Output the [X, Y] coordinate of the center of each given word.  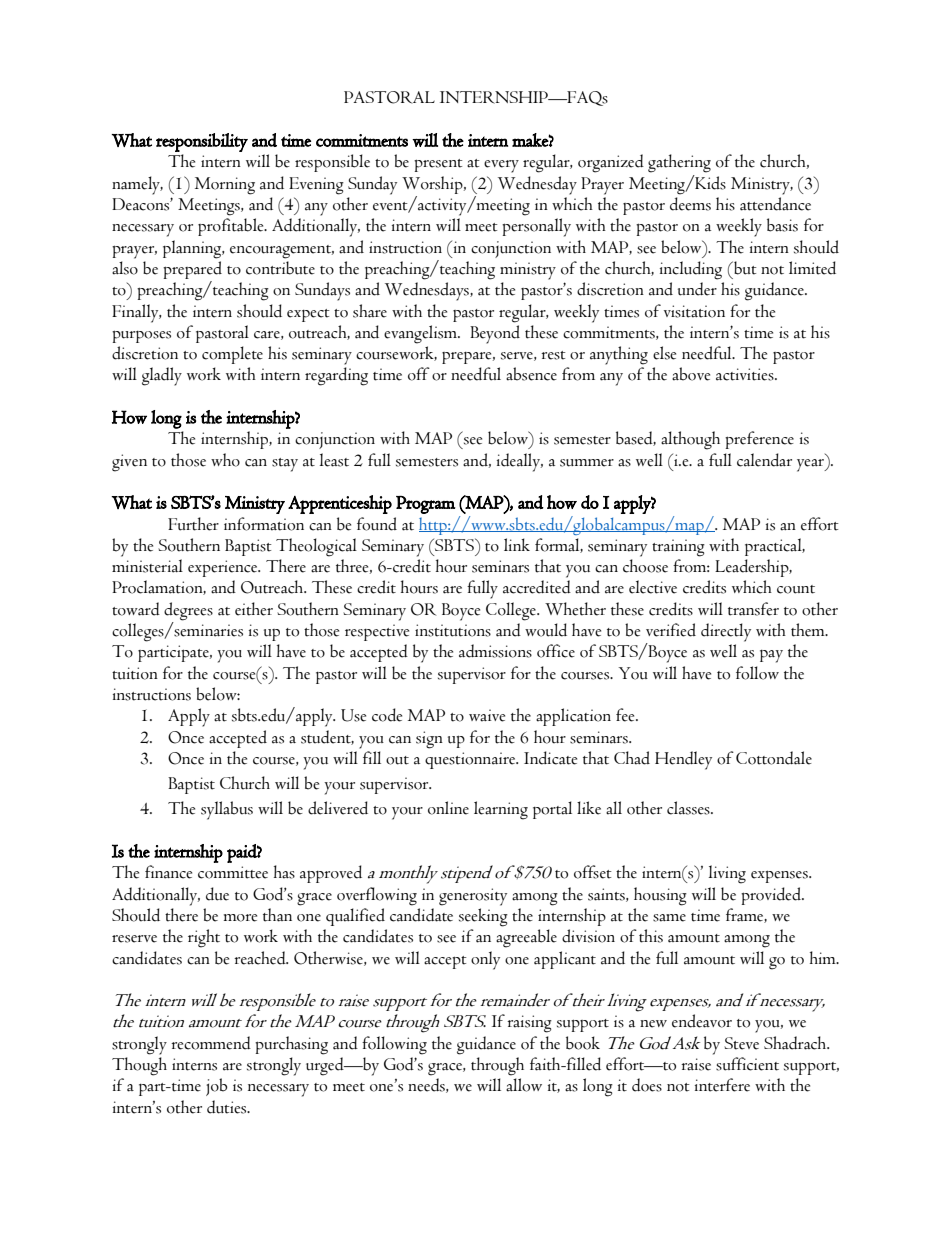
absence [531, 374]
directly [726, 632]
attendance [775, 204]
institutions [453, 630]
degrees [188, 611]
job [216, 1087]
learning [501, 810]
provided [772, 896]
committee [233, 872]
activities [746, 374]
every [501, 166]
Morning [225, 186]
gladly [162, 376]
